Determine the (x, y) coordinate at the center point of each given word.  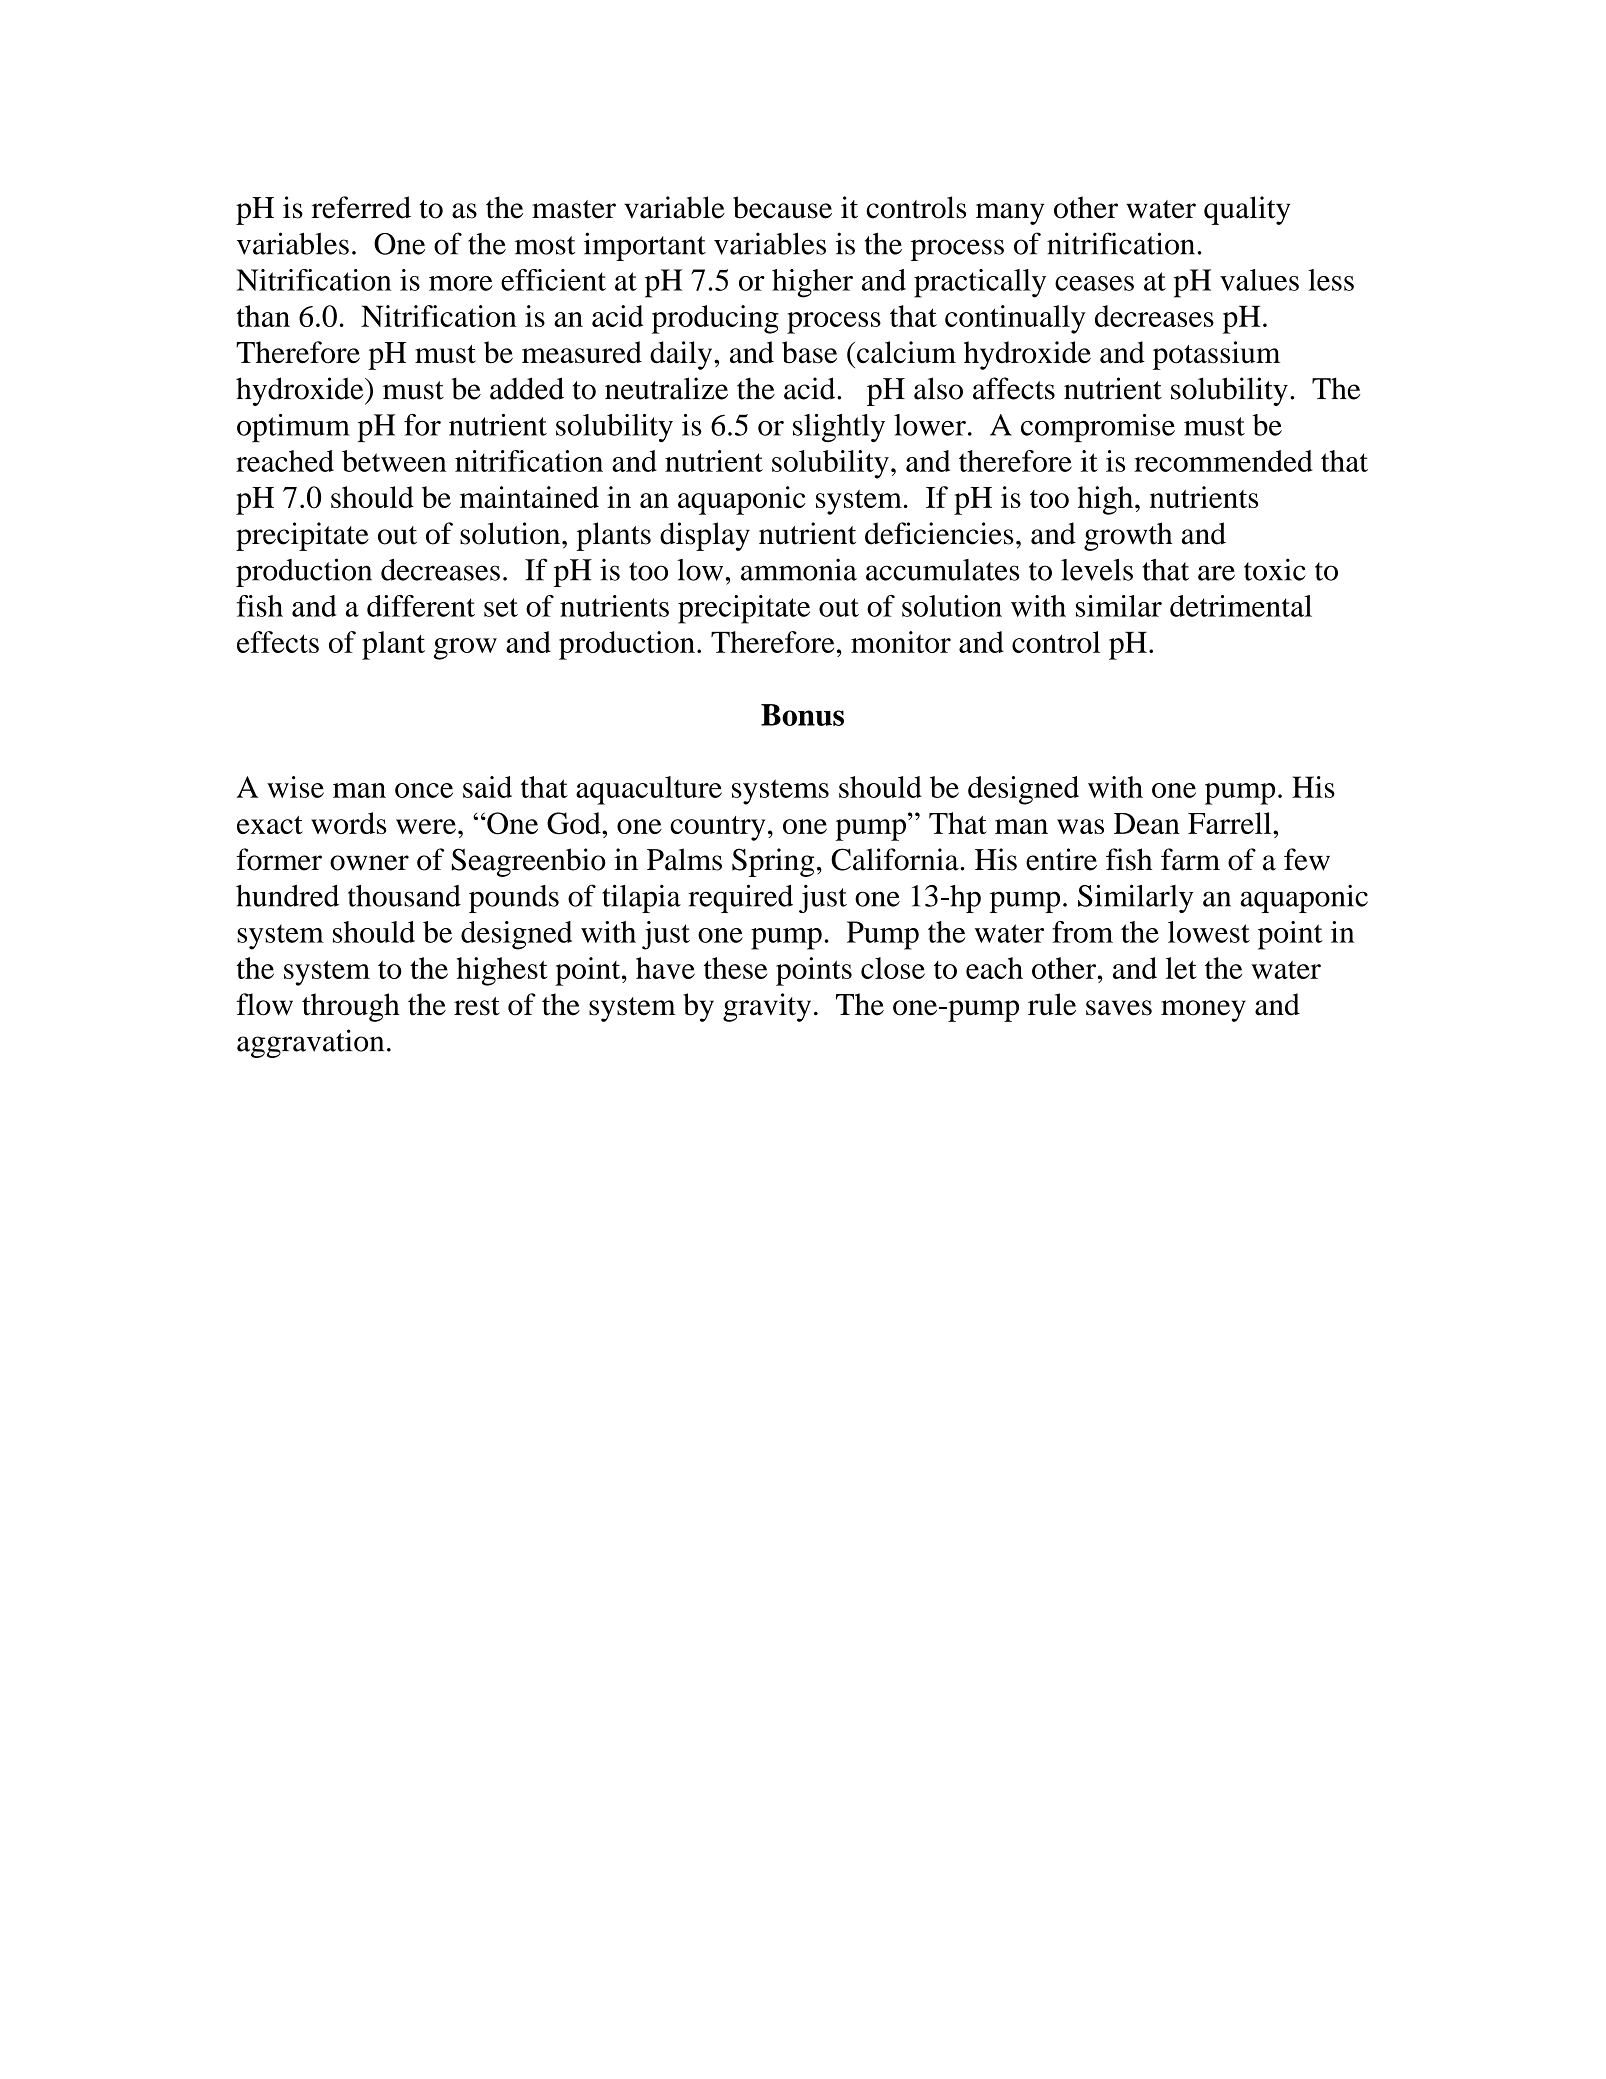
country (717, 828)
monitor (901, 642)
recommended (1223, 461)
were (426, 826)
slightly (839, 428)
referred (361, 207)
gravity (767, 1007)
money (1203, 1011)
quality (1247, 210)
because (782, 207)
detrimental (1241, 606)
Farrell (1231, 823)
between (394, 461)
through (351, 1007)
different (421, 606)
